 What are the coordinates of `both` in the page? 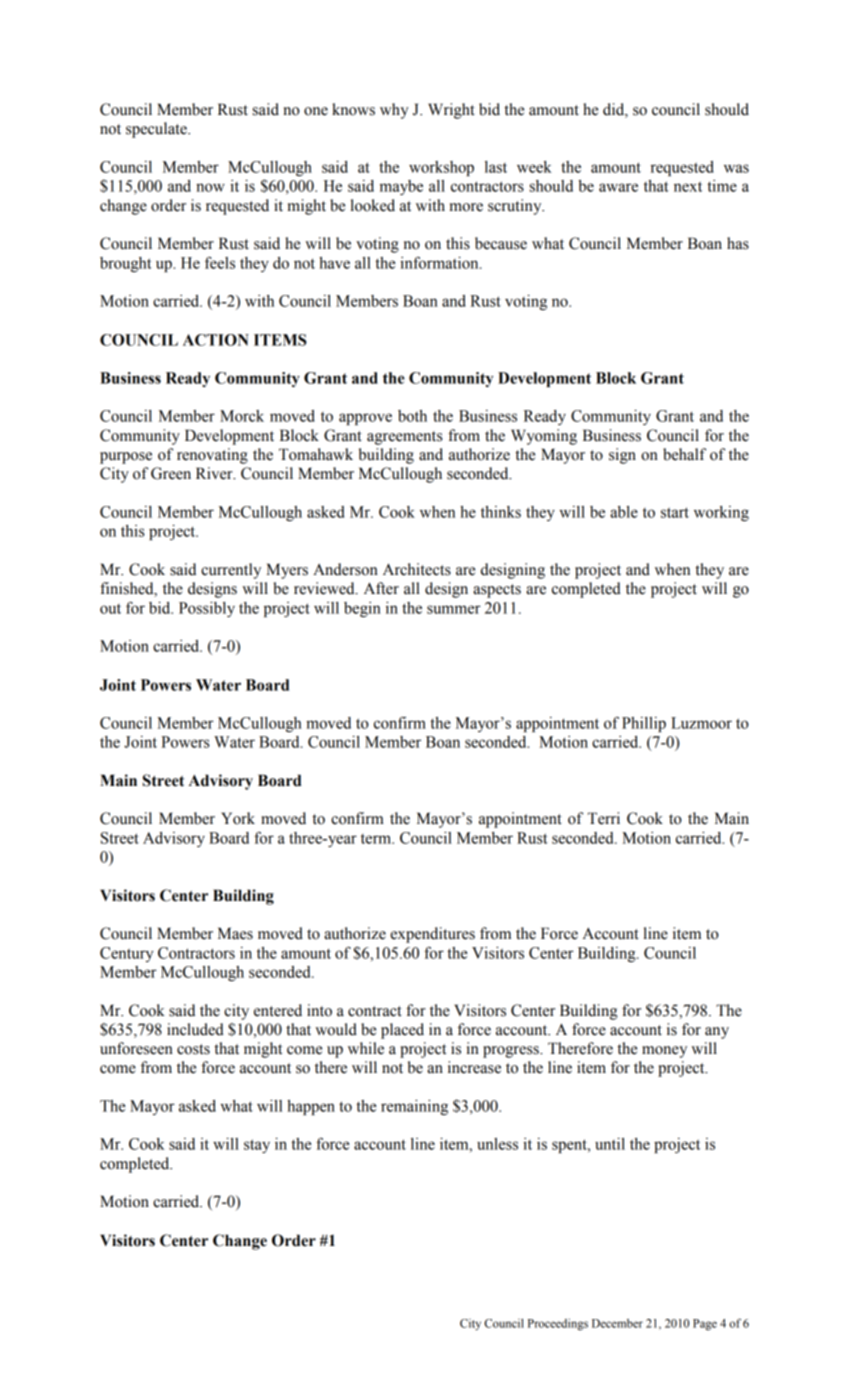 It's located at (412, 416).
